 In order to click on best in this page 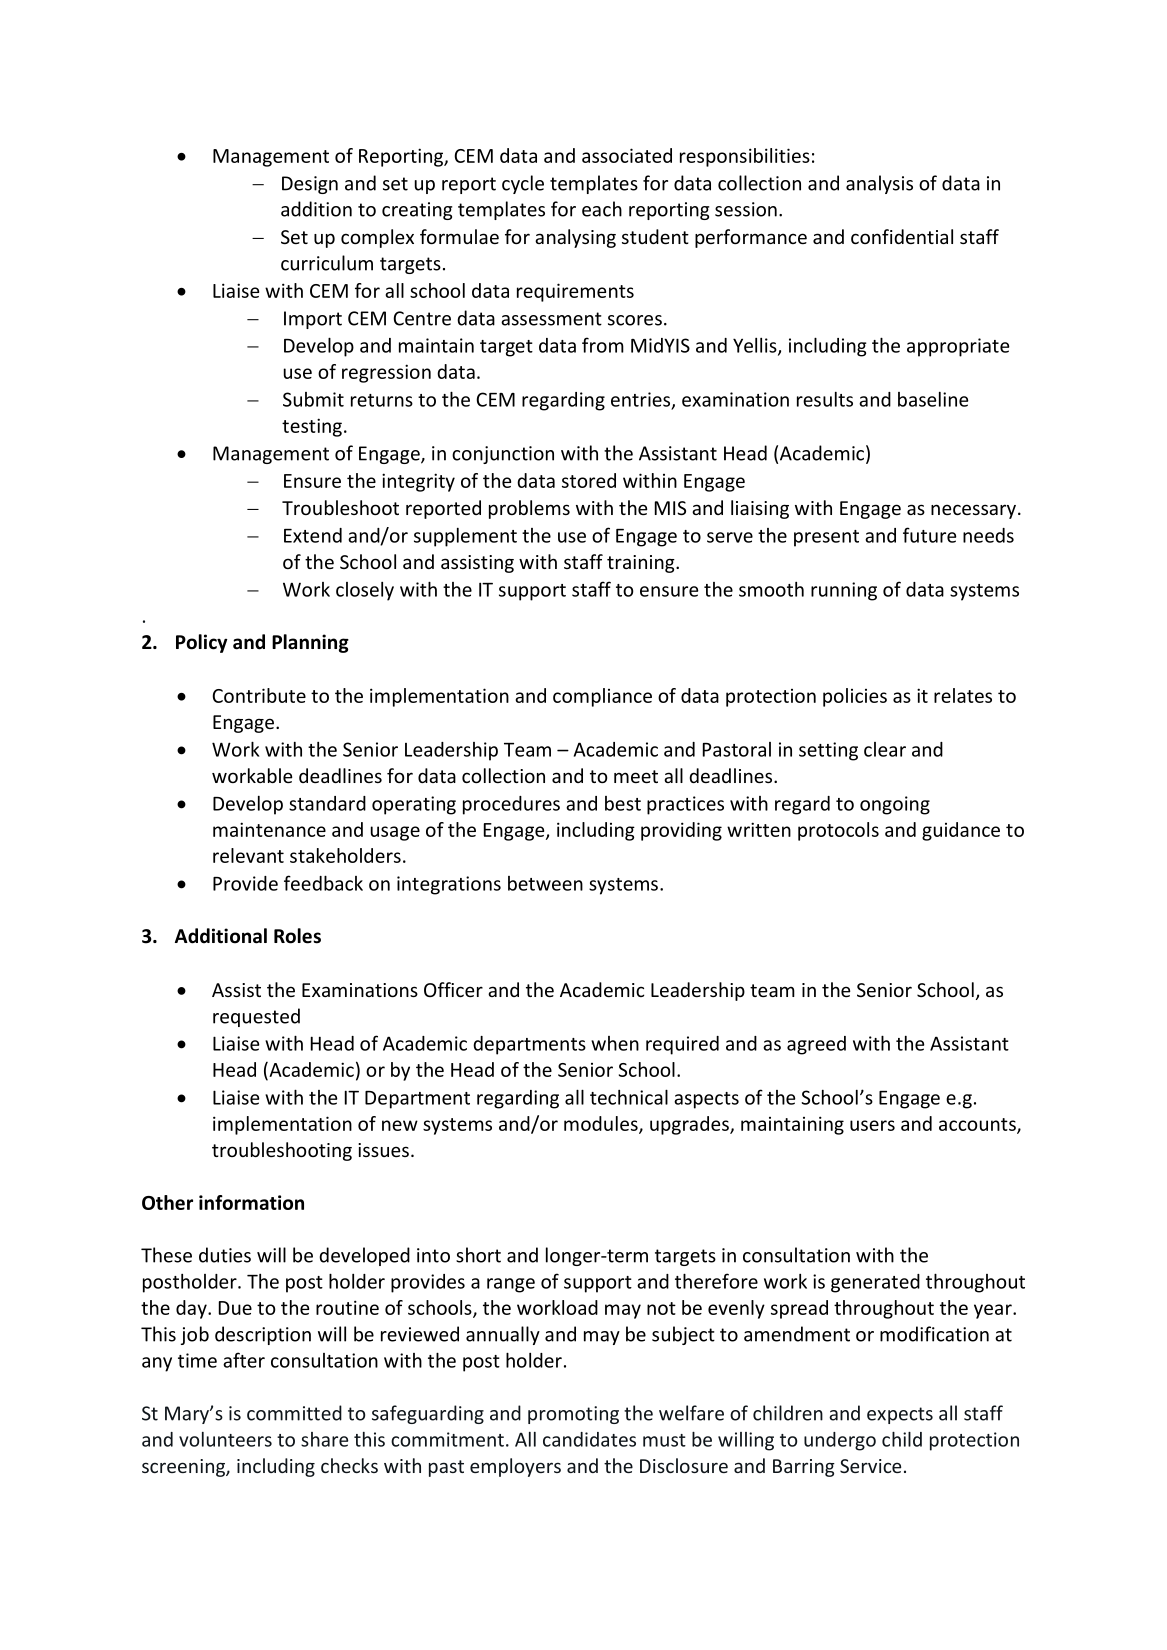, I will do `click(623, 803)`.
